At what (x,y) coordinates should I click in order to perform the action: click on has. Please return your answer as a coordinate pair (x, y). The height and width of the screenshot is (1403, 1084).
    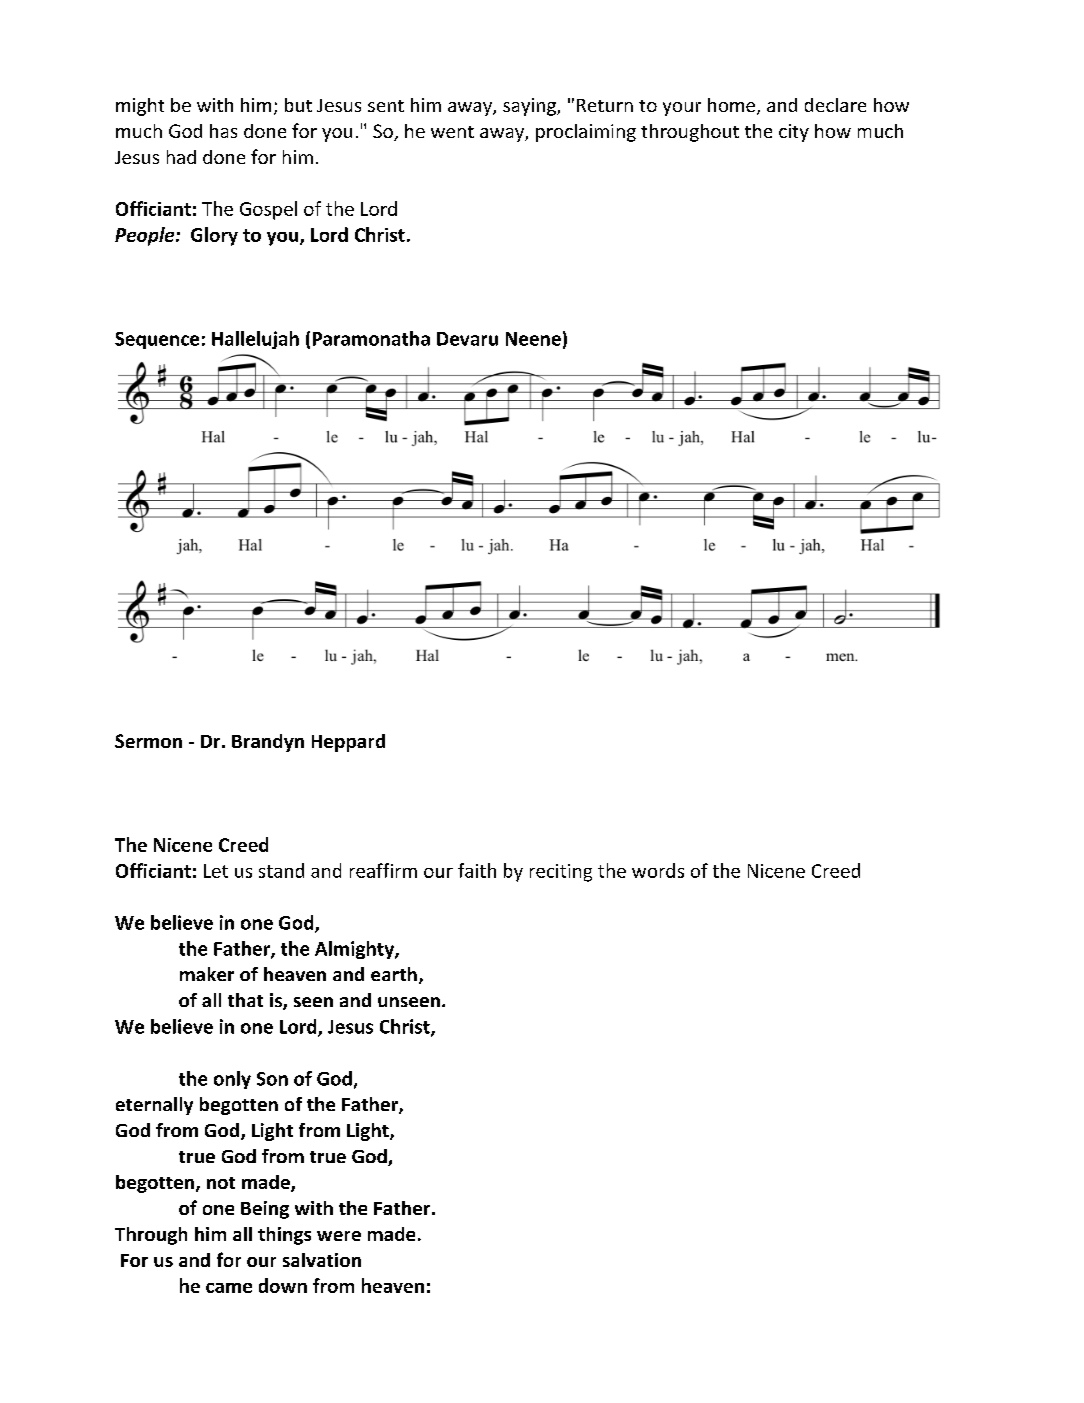
    Looking at the image, I should click on (223, 131).
